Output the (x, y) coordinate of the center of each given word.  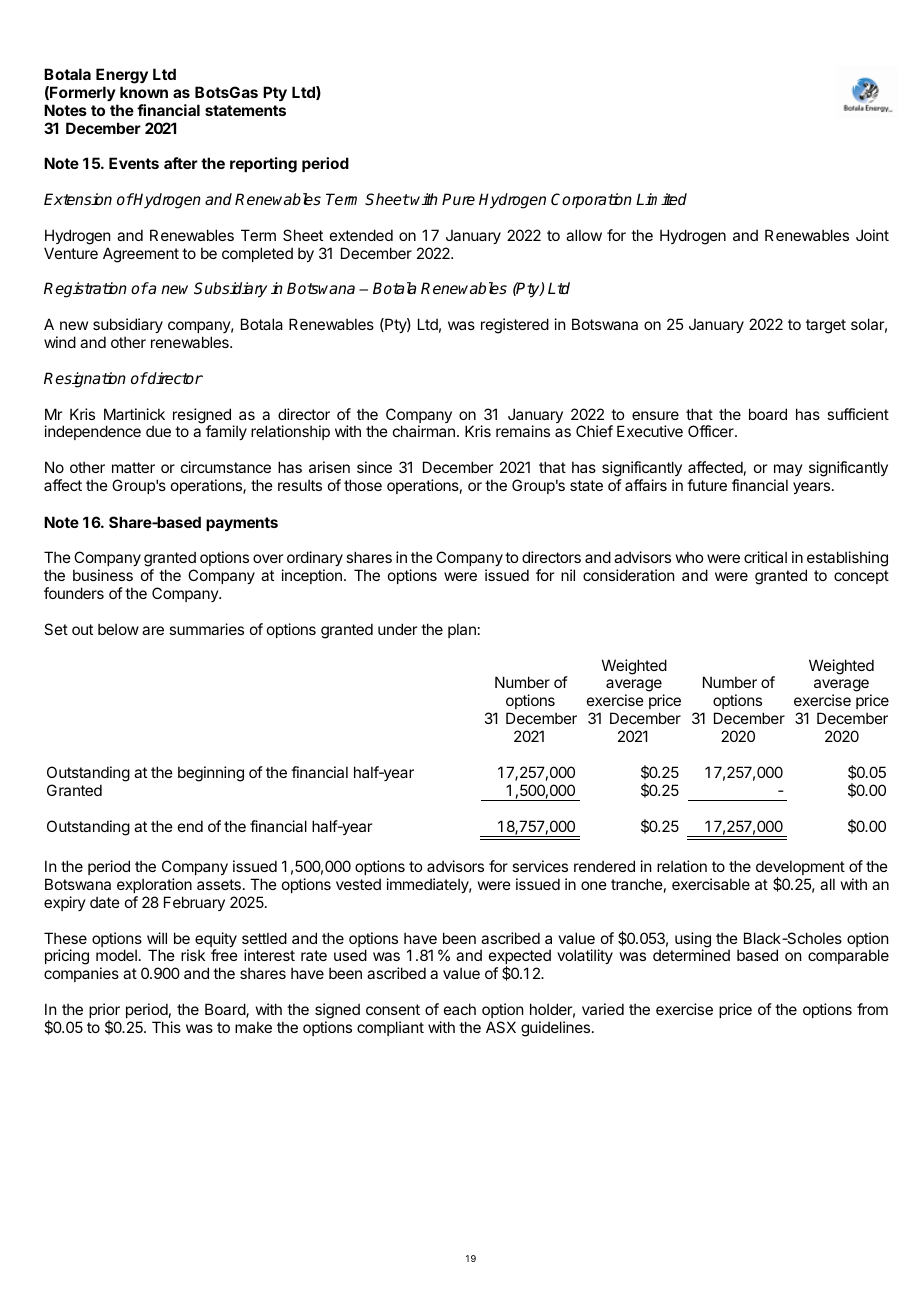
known (144, 92)
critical (765, 557)
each (460, 1009)
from (872, 1009)
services (540, 866)
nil (568, 575)
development (800, 869)
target (826, 326)
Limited (661, 199)
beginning (211, 774)
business (103, 575)
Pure (458, 199)
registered (515, 326)
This (166, 1027)
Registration (85, 290)
